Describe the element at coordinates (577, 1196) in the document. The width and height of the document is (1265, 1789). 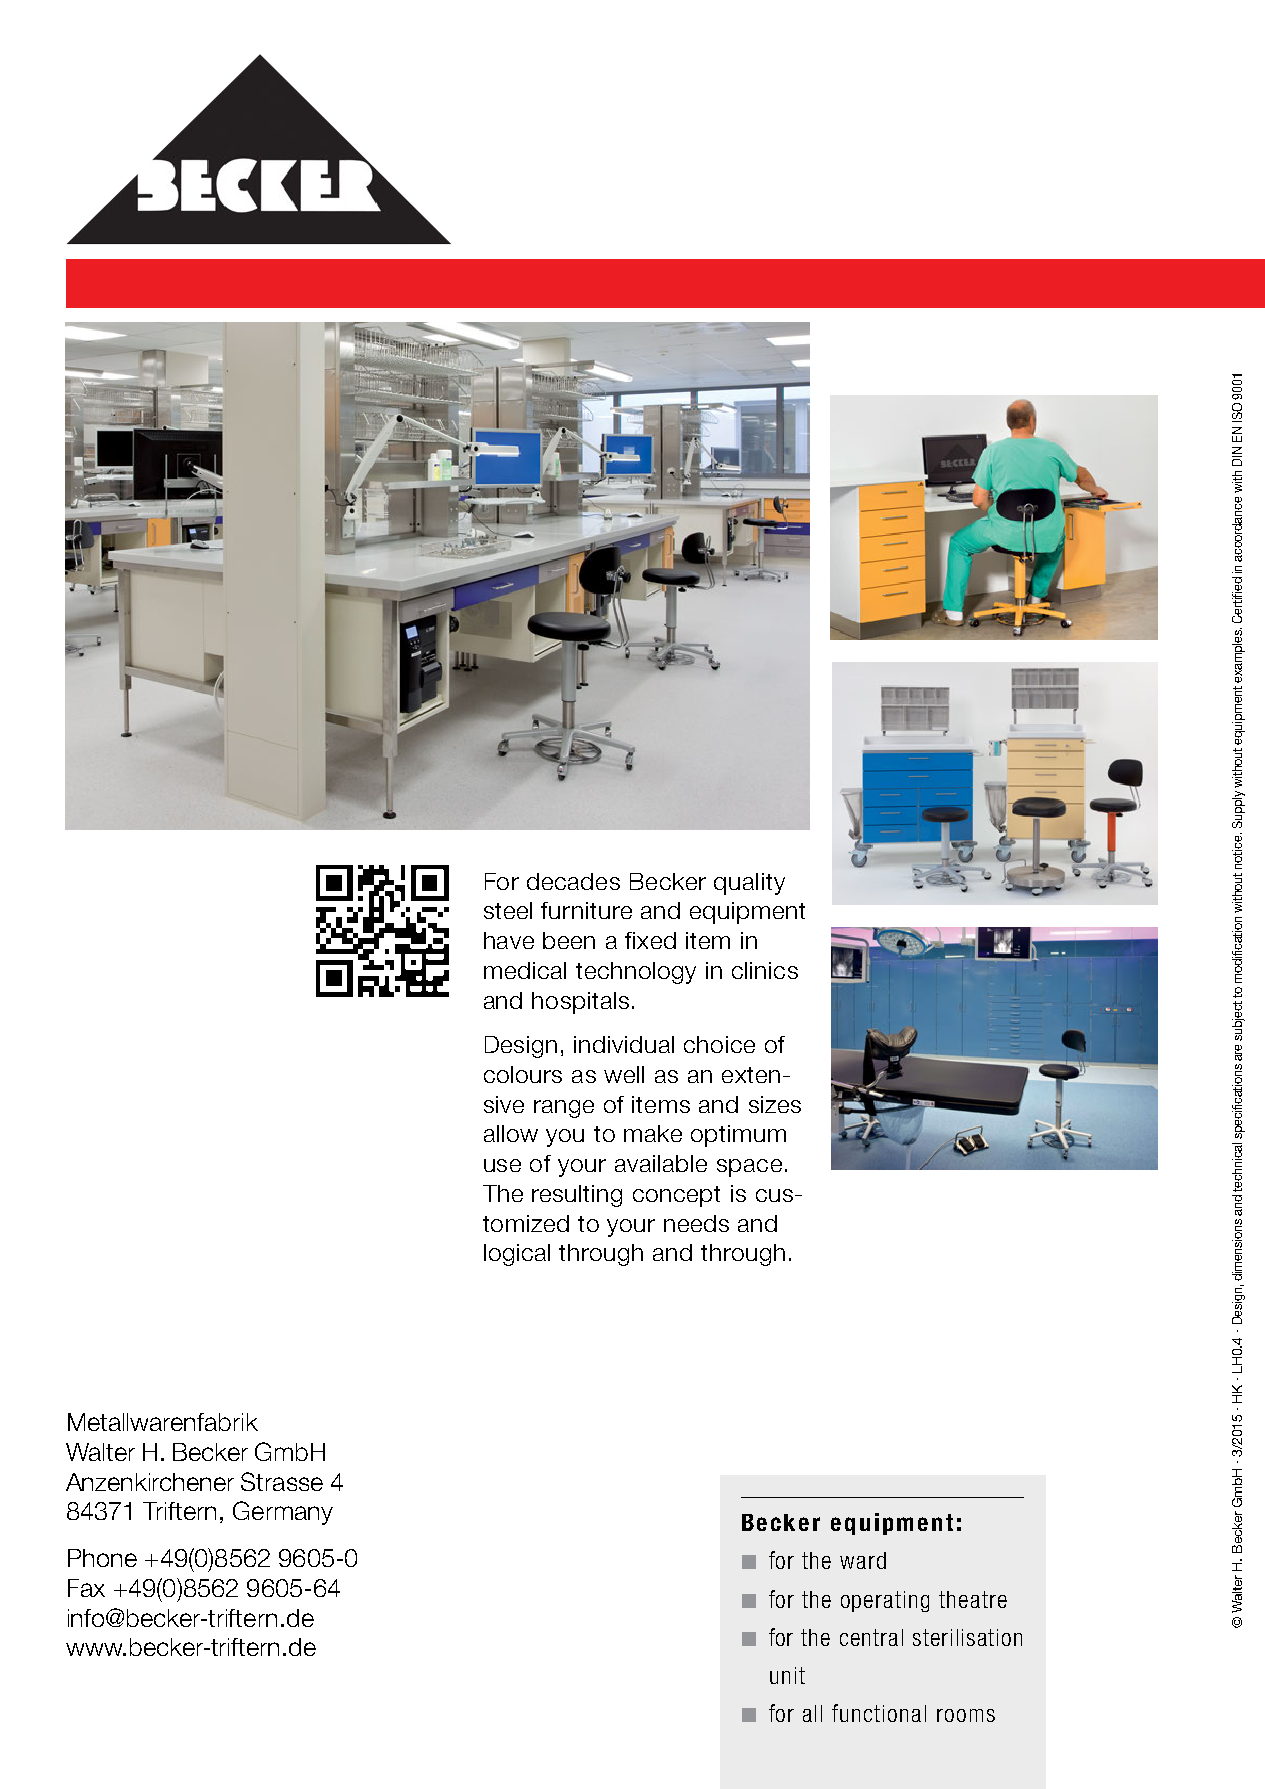
I see `resulting` at that location.
